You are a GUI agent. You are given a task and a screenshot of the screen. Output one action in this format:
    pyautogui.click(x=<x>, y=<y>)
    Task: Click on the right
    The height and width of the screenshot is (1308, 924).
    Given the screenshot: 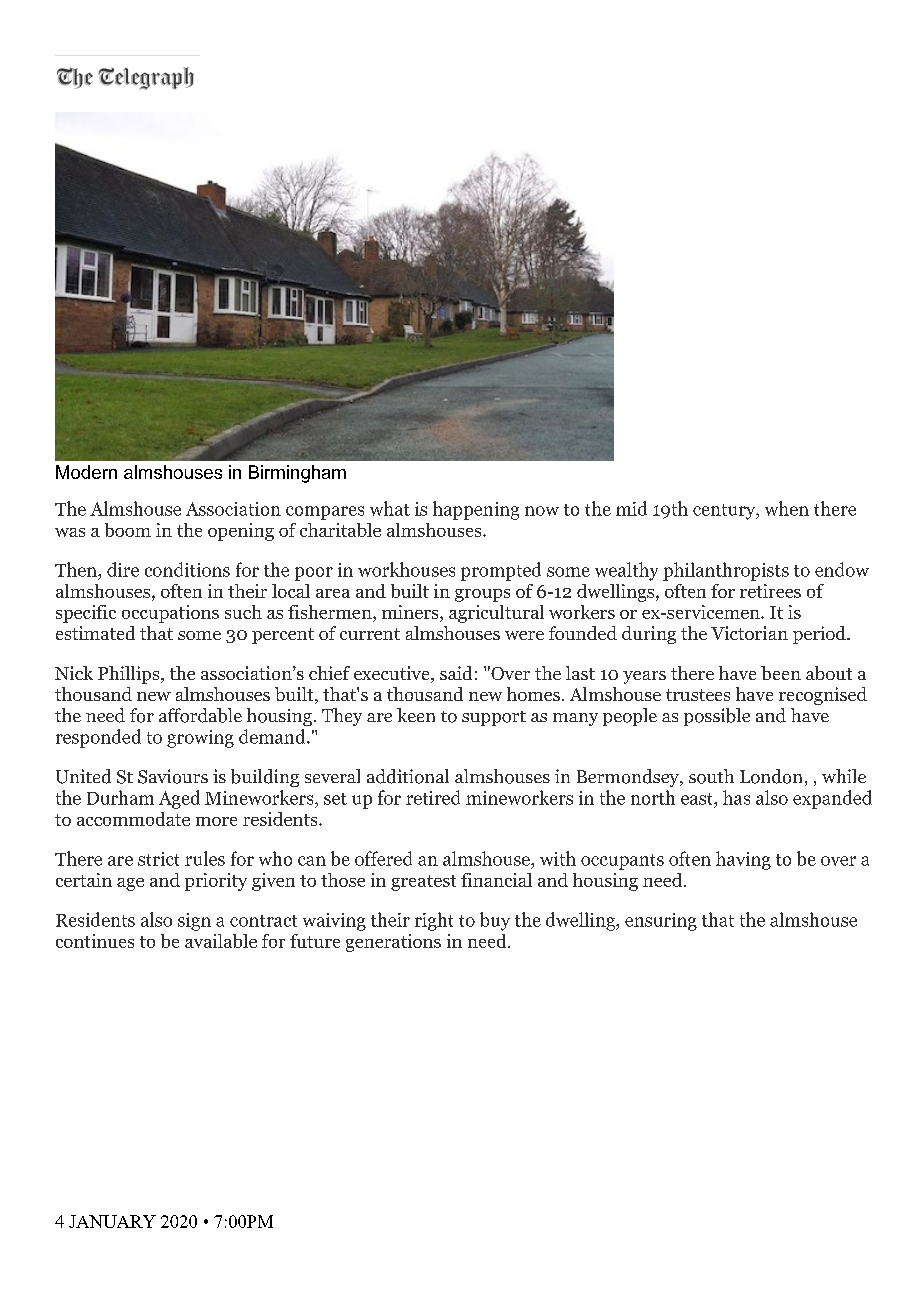 What is the action you would take?
    pyautogui.click(x=434, y=921)
